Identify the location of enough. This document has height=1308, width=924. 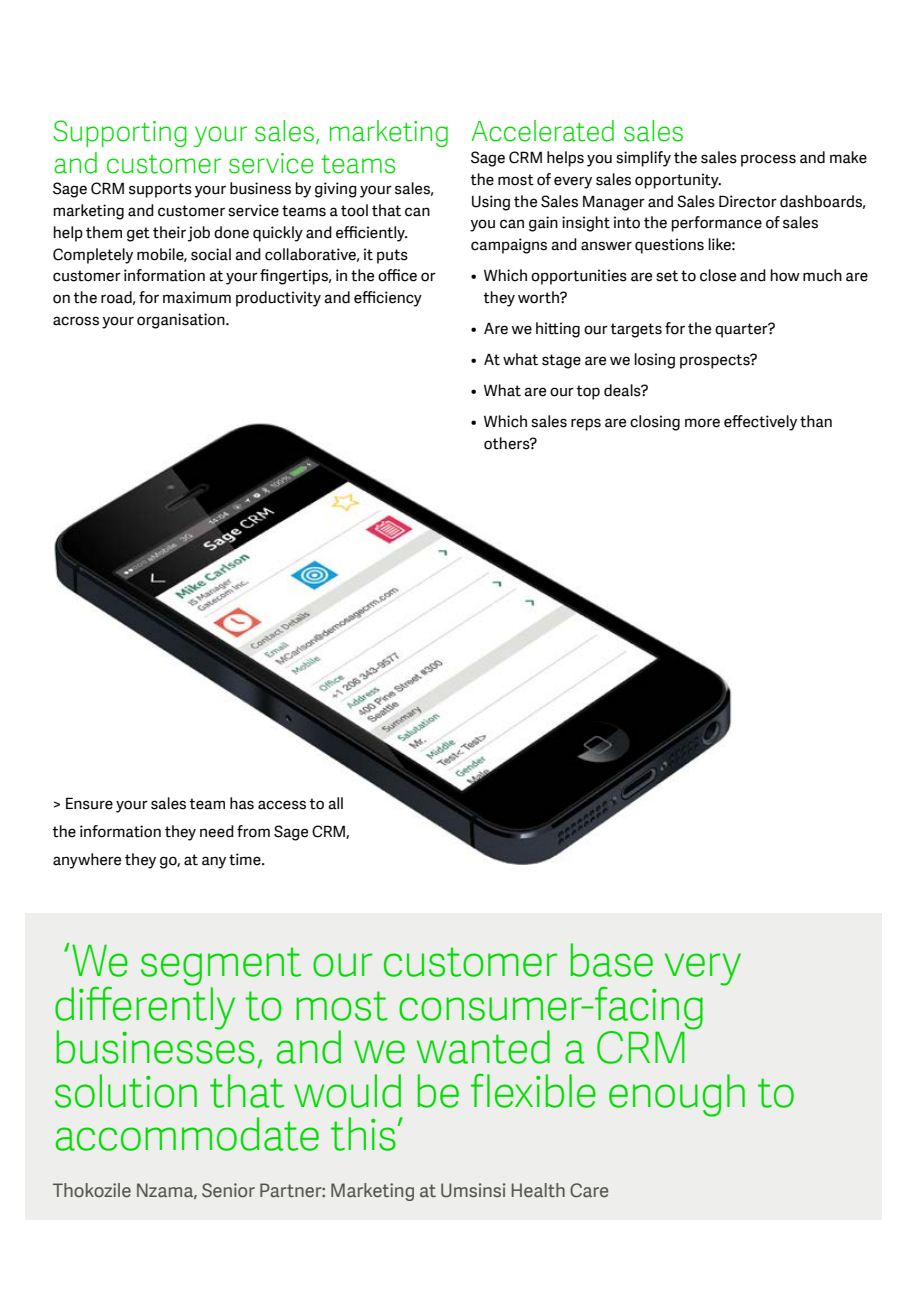
(677, 1095).
